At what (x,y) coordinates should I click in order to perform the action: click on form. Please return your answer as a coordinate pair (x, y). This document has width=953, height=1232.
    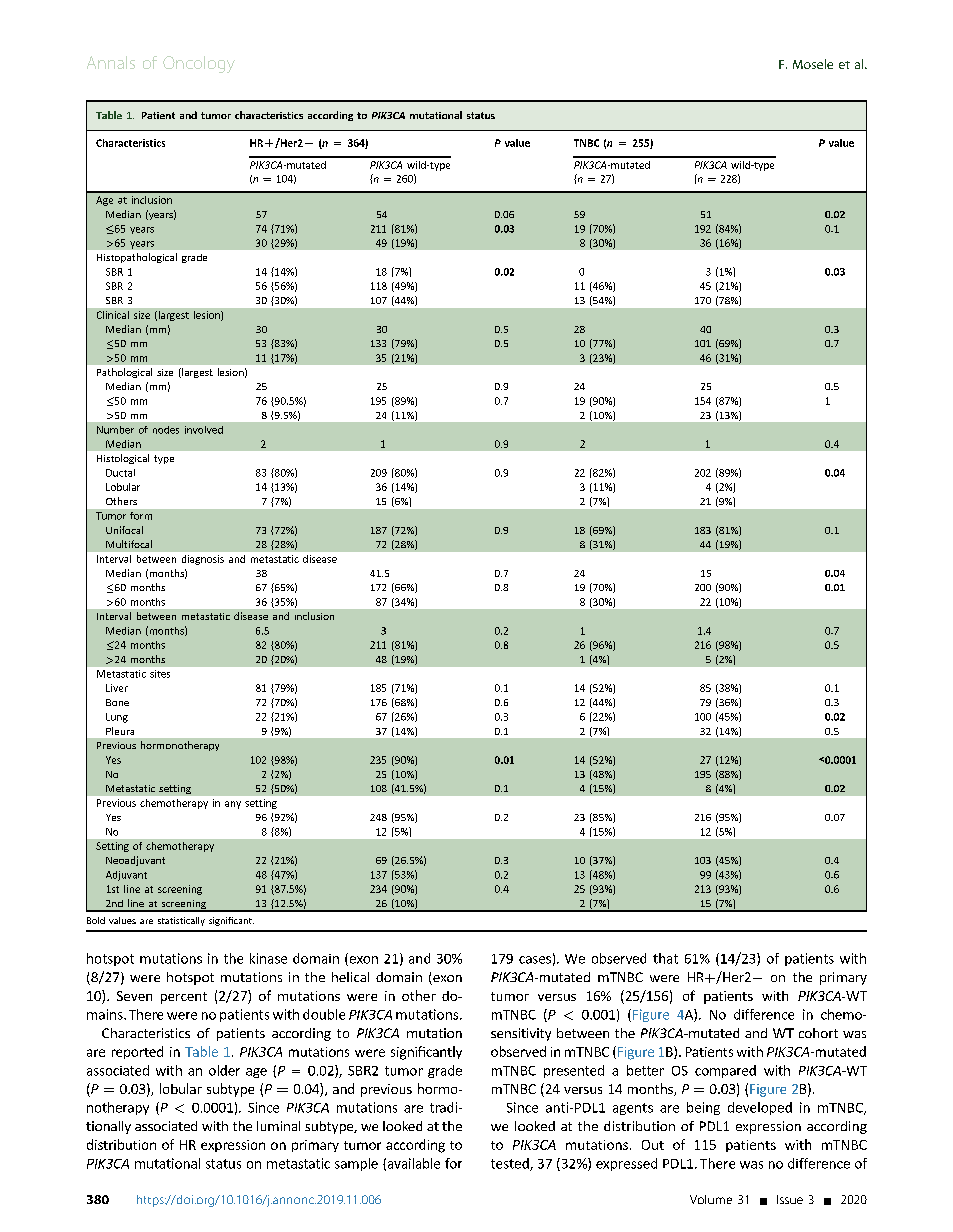
    Looking at the image, I should click on (141, 516).
